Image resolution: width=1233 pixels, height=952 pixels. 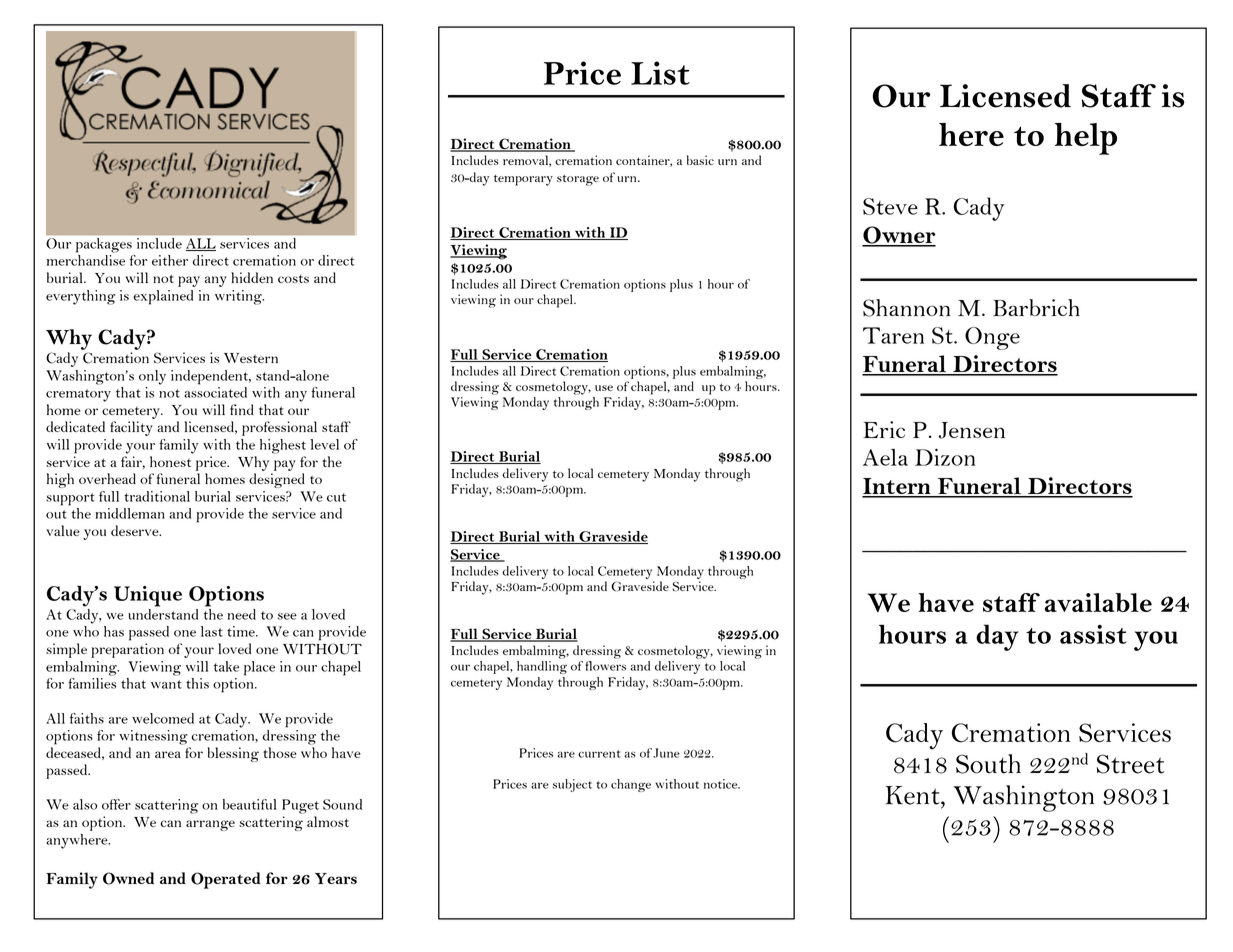 What do you see at coordinates (660, 73) in the screenshot?
I see `List` at bounding box center [660, 73].
